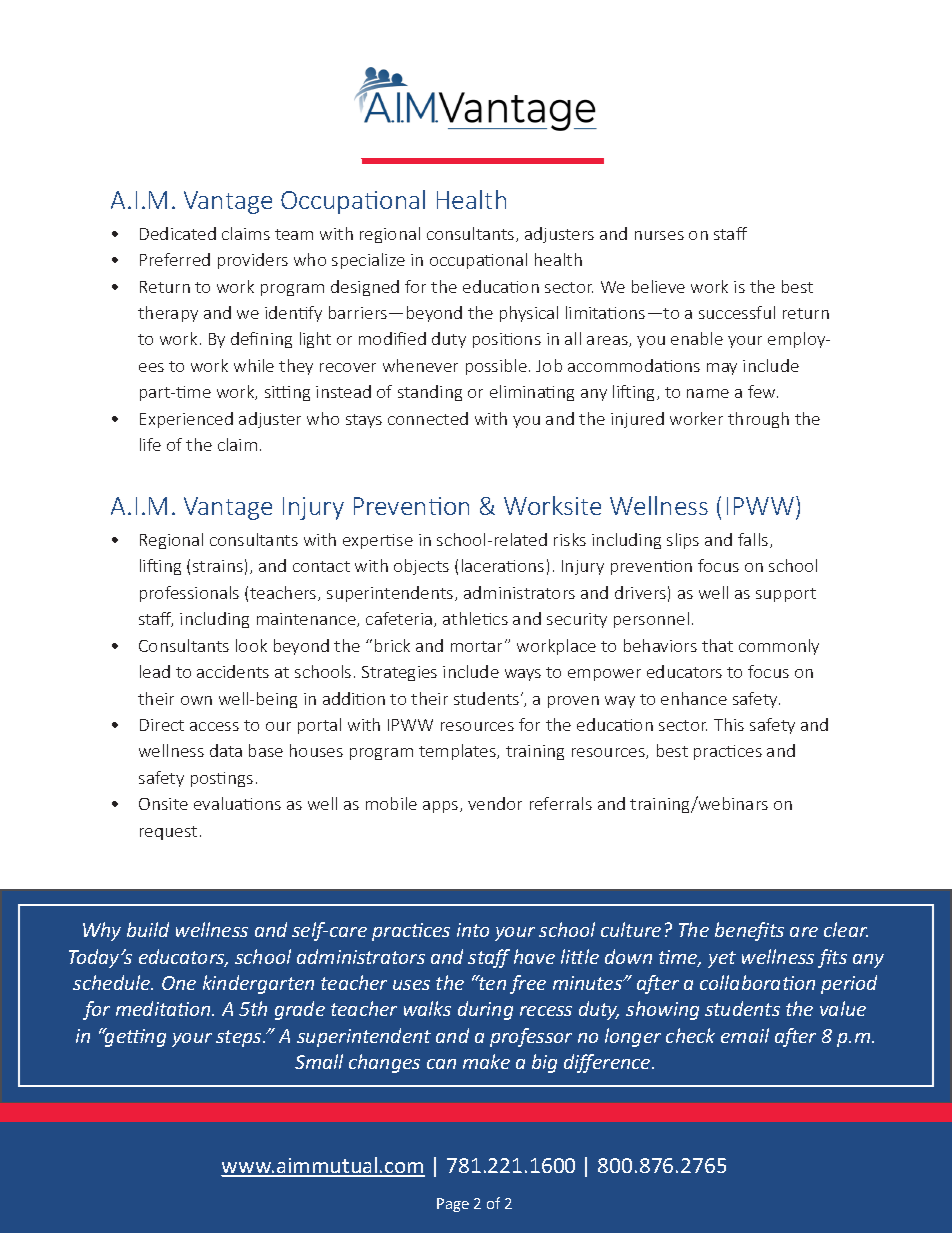 The height and width of the page is (1233, 952). Describe the element at coordinates (453, 1205) in the page. I see `Page` at that location.
